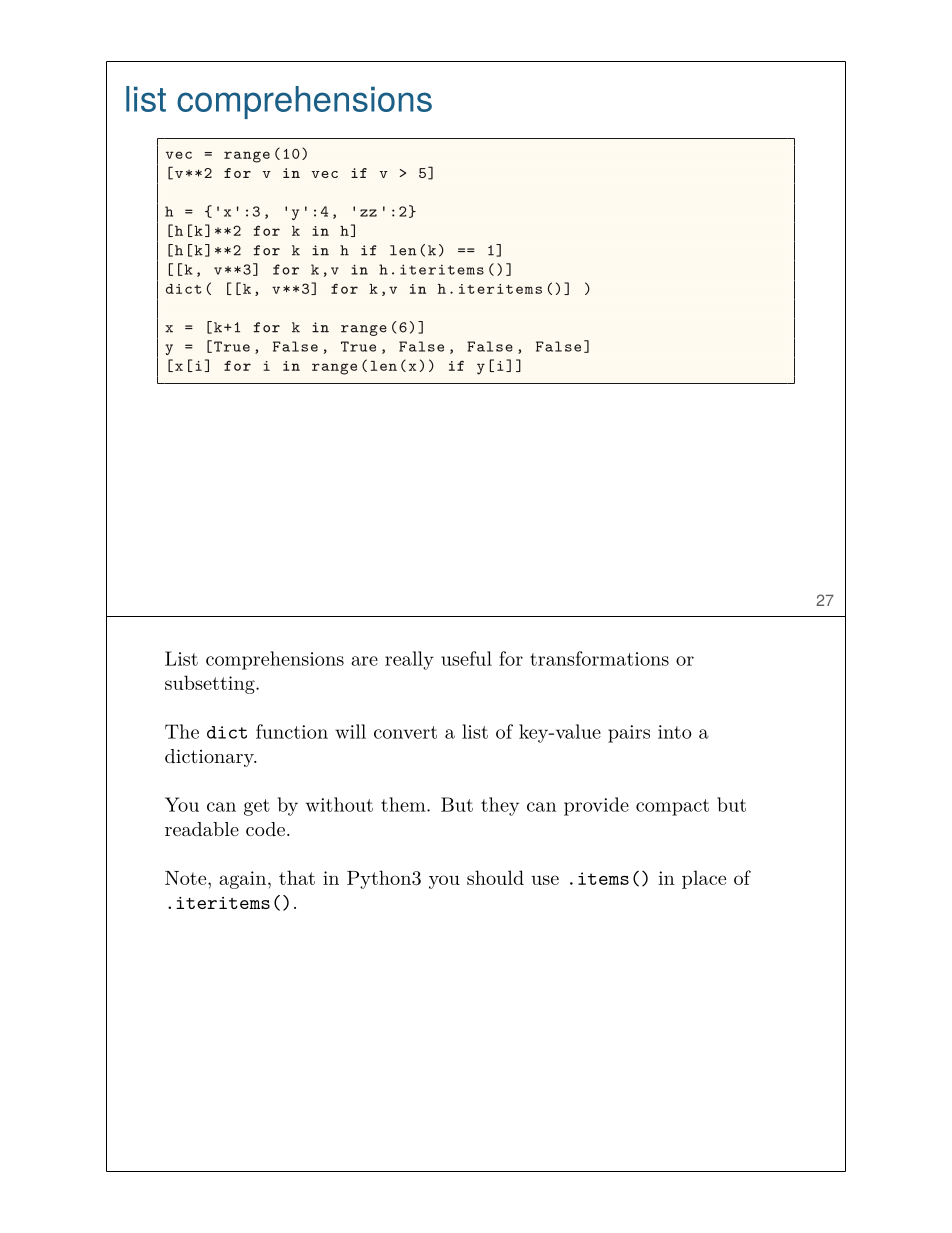  What do you see at coordinates (292, 731) in the page?
I see `function` at bounding box center [292, 731].
